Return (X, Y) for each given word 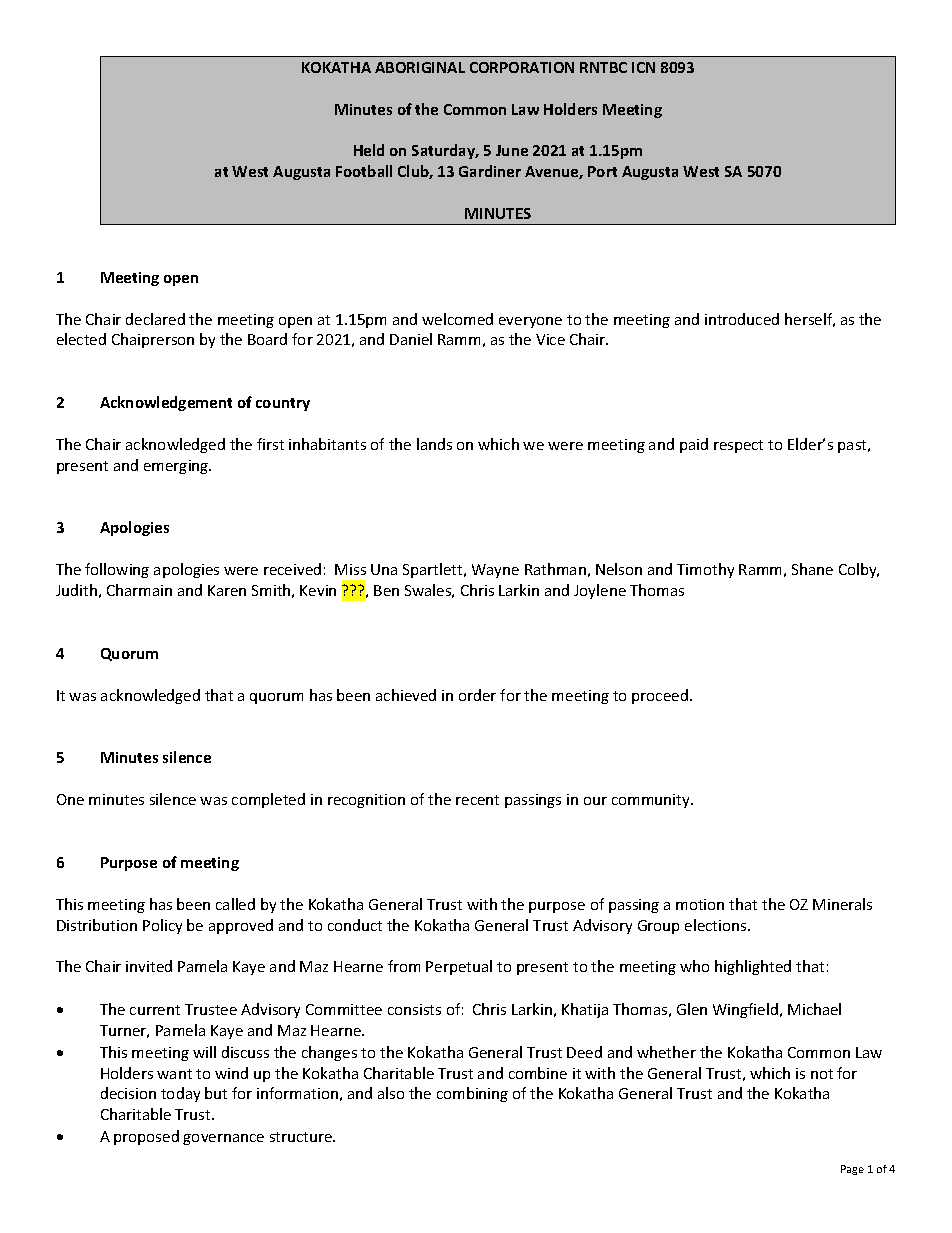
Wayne (495, 571)
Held (369, 150)
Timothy (705, 570)
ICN (643, 67)
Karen (227, 590)
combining (472, 1094)
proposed (146, 1137)
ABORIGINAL (420, 67)
